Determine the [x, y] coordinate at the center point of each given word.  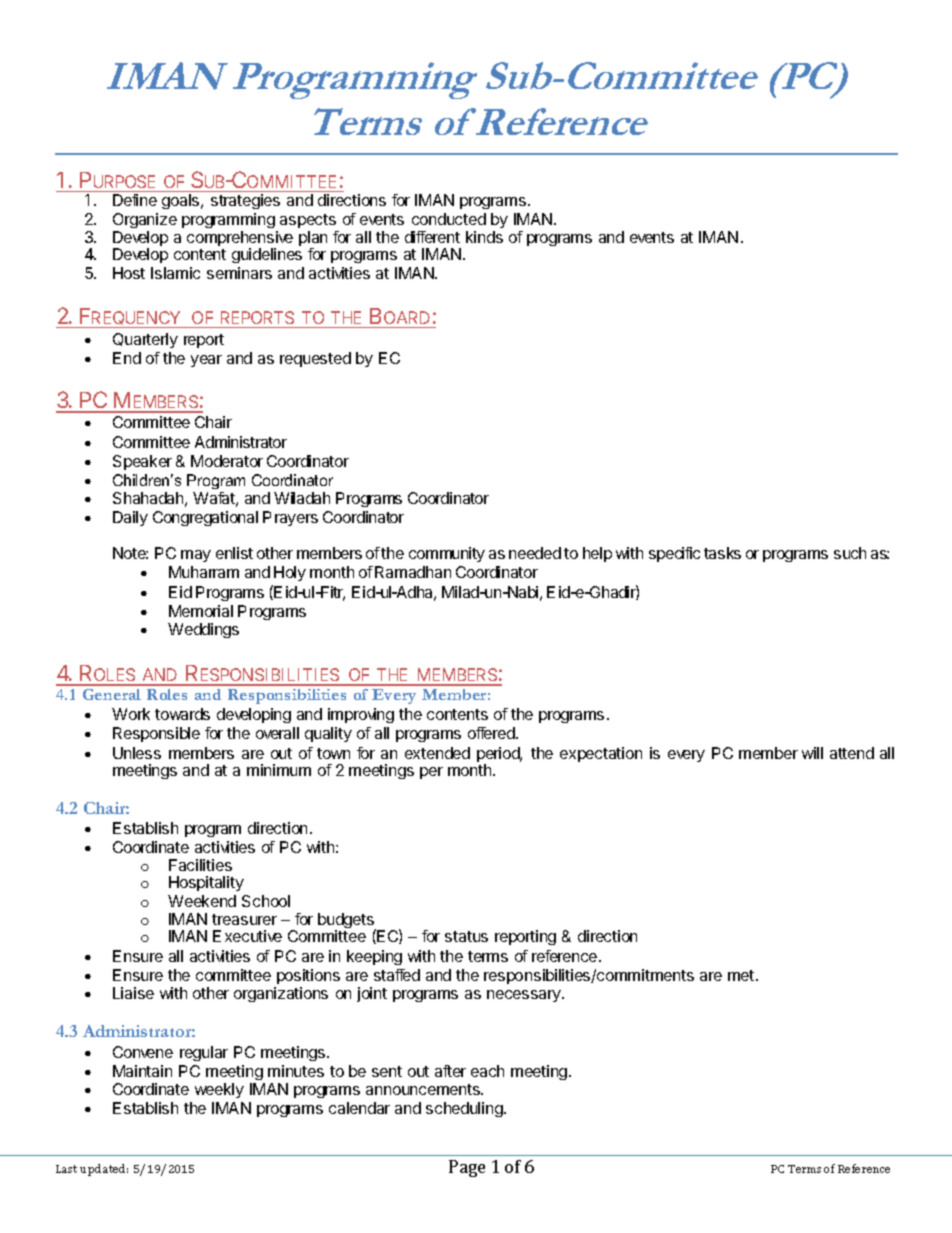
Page [467, 1168]
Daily [130, 518]
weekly [219, 1090]
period [499, 756]
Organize [145, 222]
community [447, 554]
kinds [484, 237]
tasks [722, 553]
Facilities [200, 865]
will [812, 753]
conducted [449, 219]
